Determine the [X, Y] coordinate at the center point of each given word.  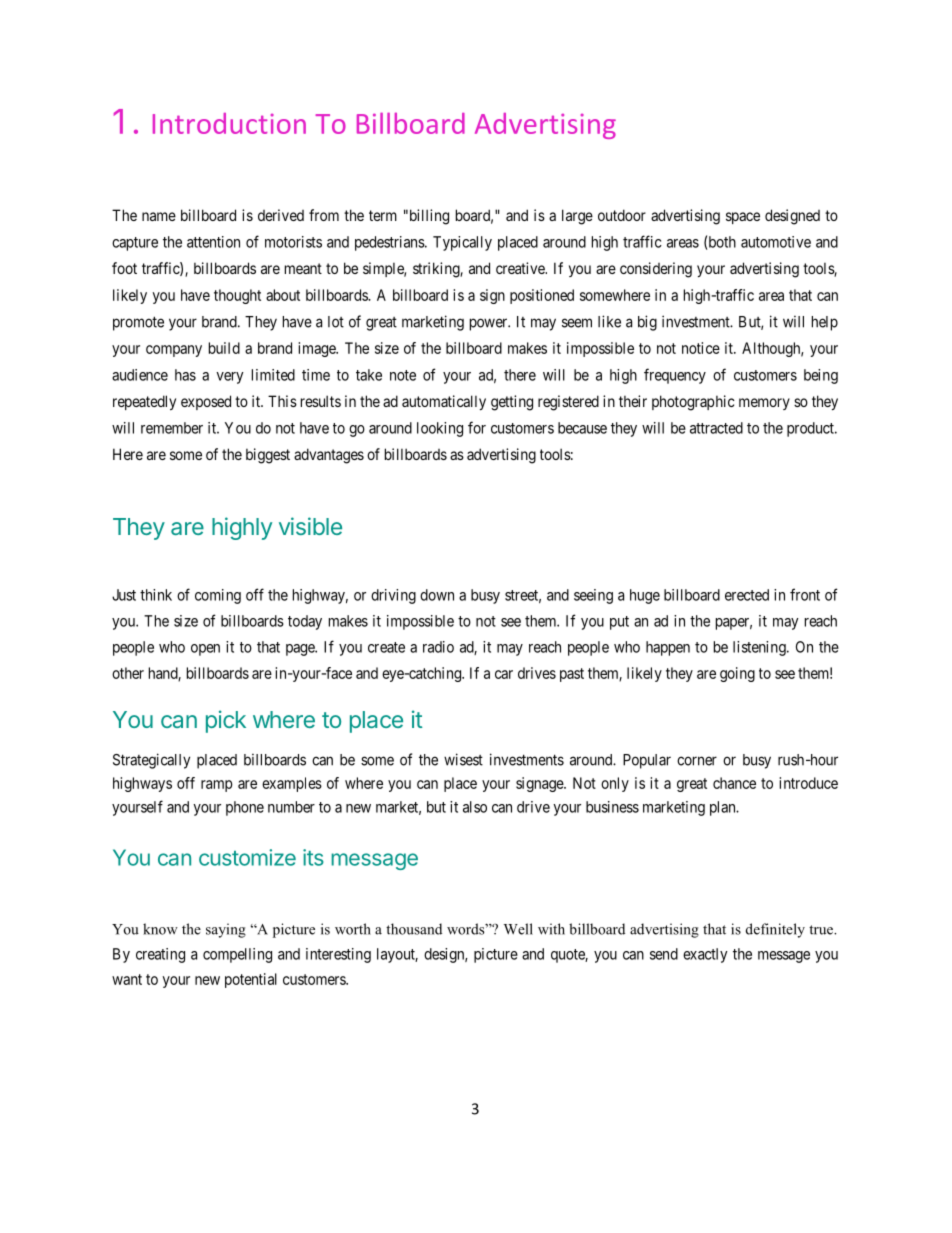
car [504, 674]
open [205, 650]
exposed [206, 402]
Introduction [229, 123]
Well [518, 929]
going [737, 674]
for [477, 427]
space [743, 218]
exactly [705, 955]
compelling [237, 955]
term [383, 215]
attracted [716, 428]
